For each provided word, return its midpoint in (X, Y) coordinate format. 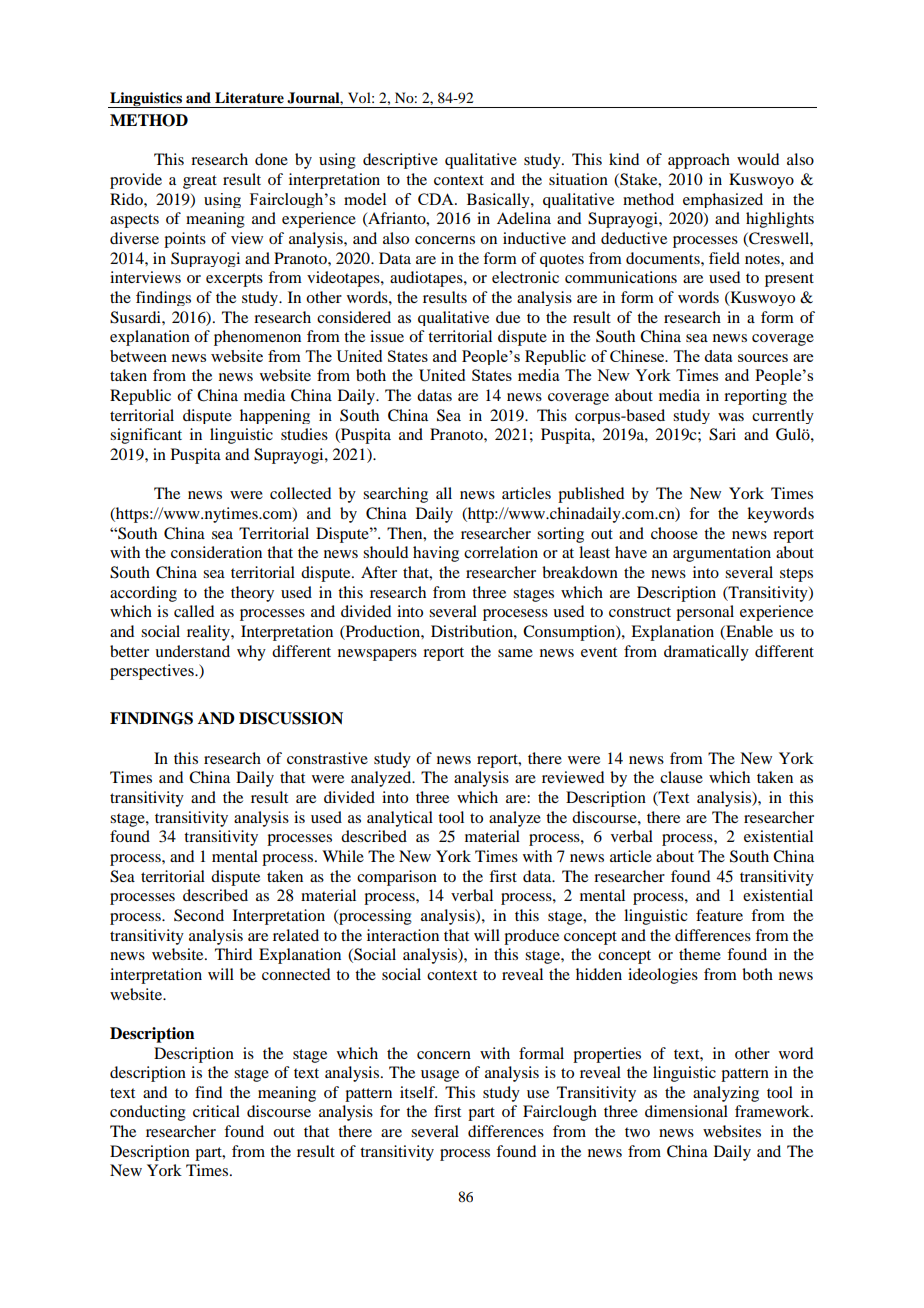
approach (699, 161)
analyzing (726, 1094)
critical (216, 1111)
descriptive (400, 161)
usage (440, 1076)
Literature (249, 98)
